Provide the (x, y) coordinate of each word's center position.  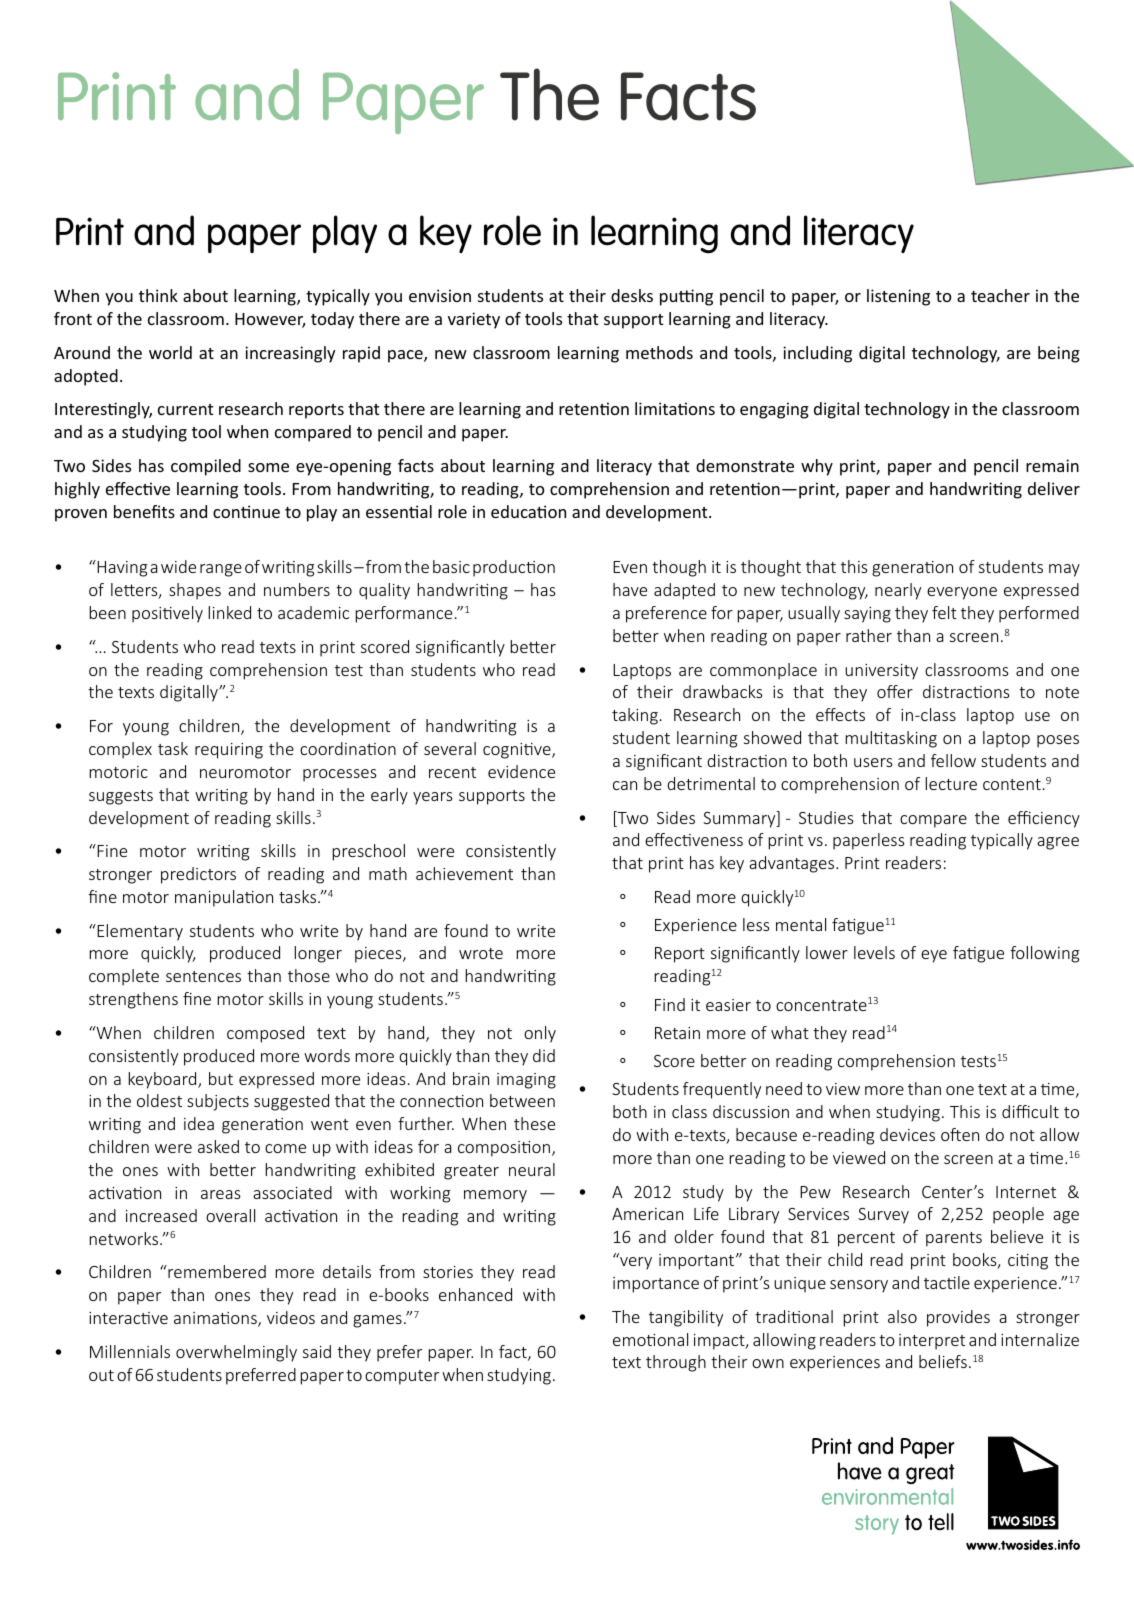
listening (898, 297)
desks (632, 295)
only (540, 1034)
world (170, 352)
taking (635, 716)
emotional (650, 1339)
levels (874, 952)
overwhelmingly (236, 1353)
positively (167, 614)
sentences (203, 976)
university (881, 672)
